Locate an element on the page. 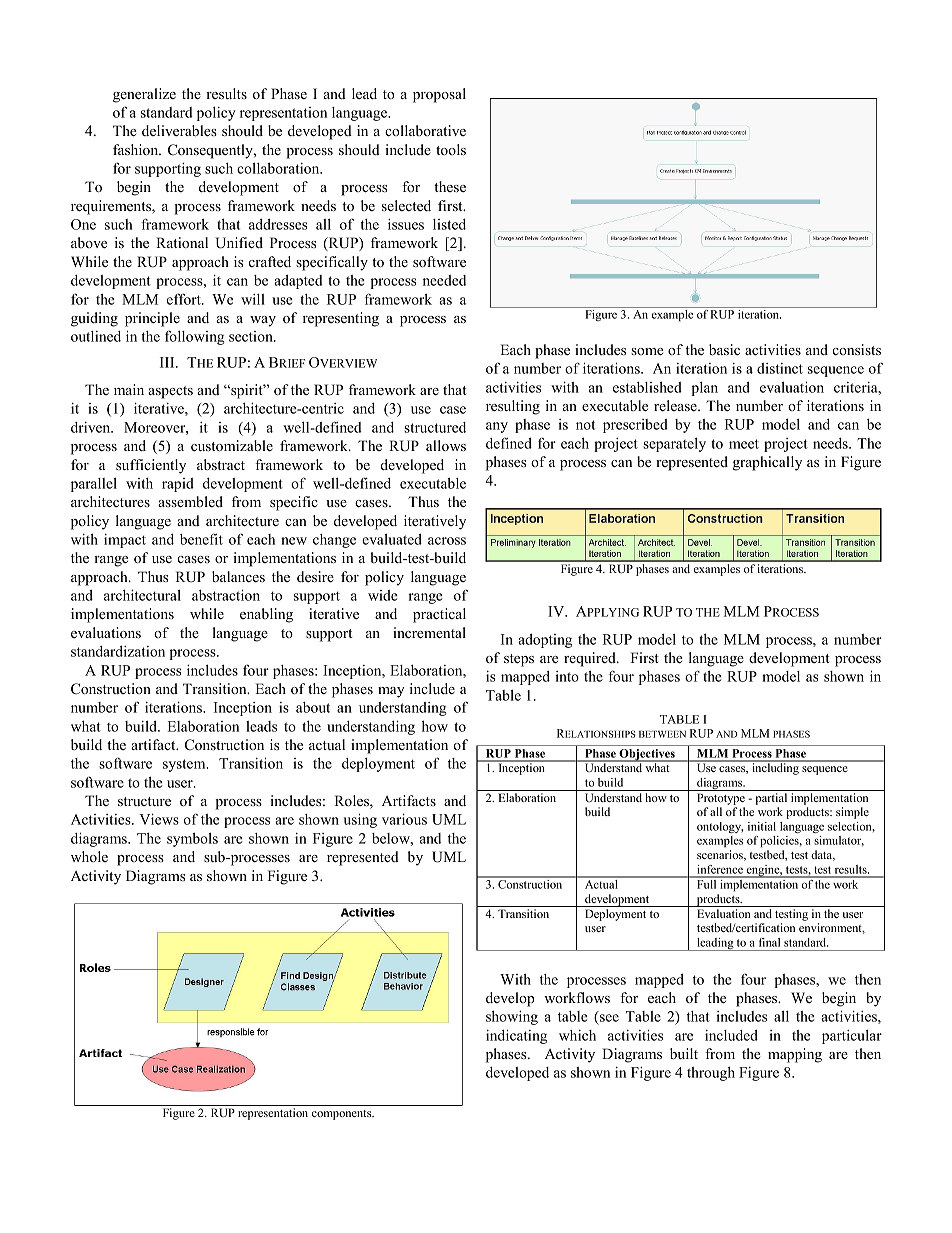 Image resolution: width=952 pixels, height=1233 pixels. various is located at coordinates (404, 819).
